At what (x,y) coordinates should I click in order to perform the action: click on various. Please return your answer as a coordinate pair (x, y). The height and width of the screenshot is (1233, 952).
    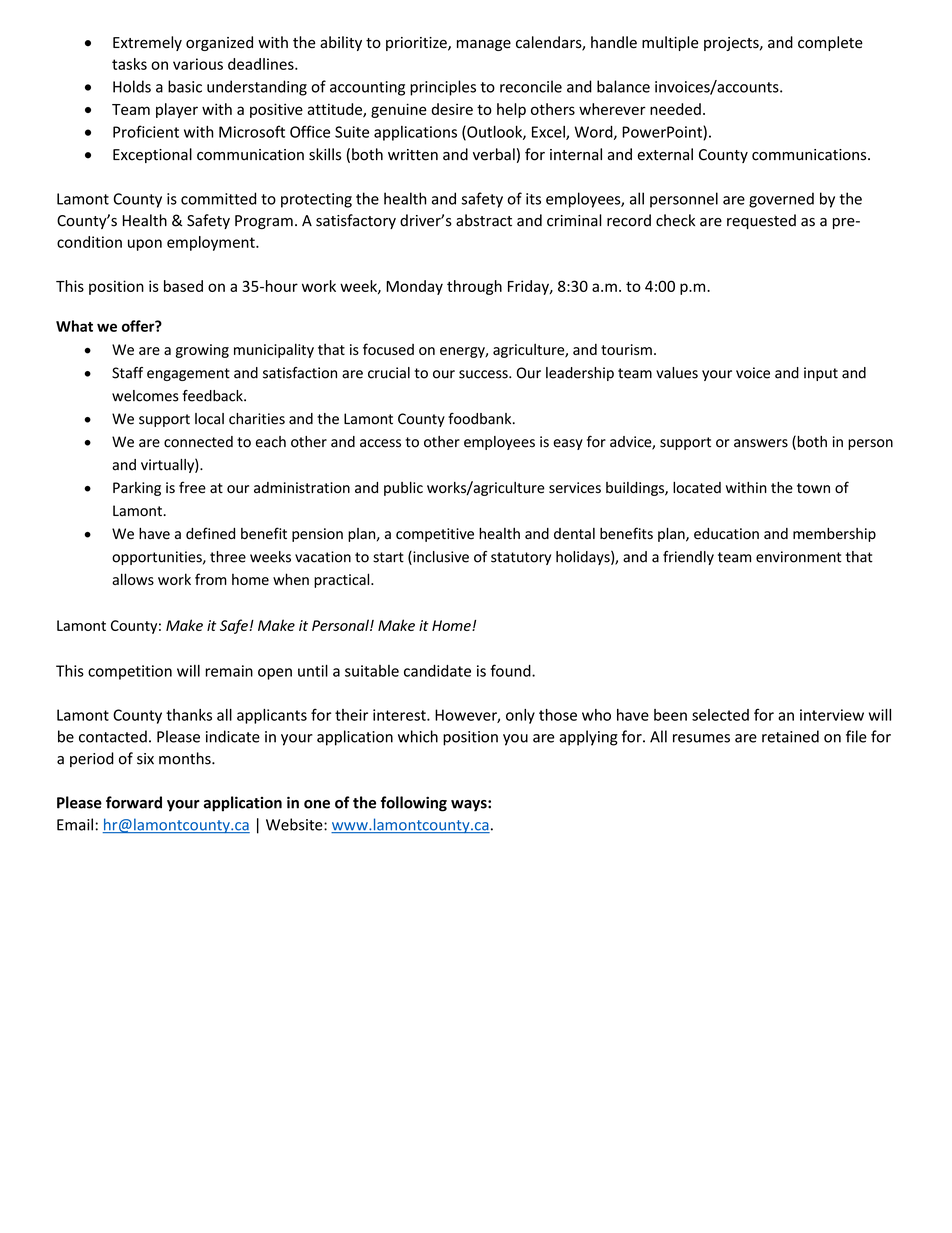
    Looking at the image, I should click on (198, 64).
